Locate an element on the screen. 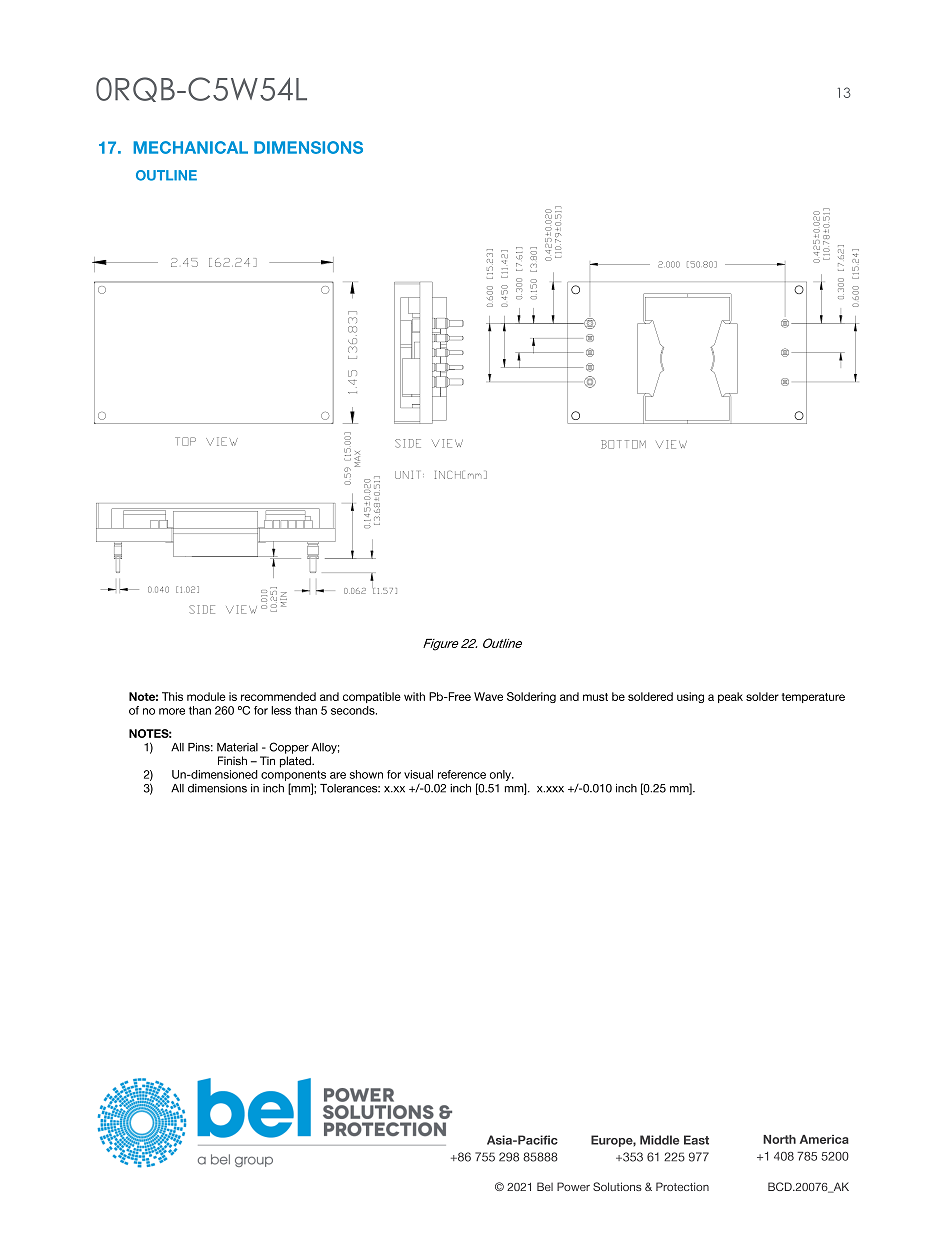 This screenshot has height=1233, width=952. dimensions is located at coordinates (217, 788).
